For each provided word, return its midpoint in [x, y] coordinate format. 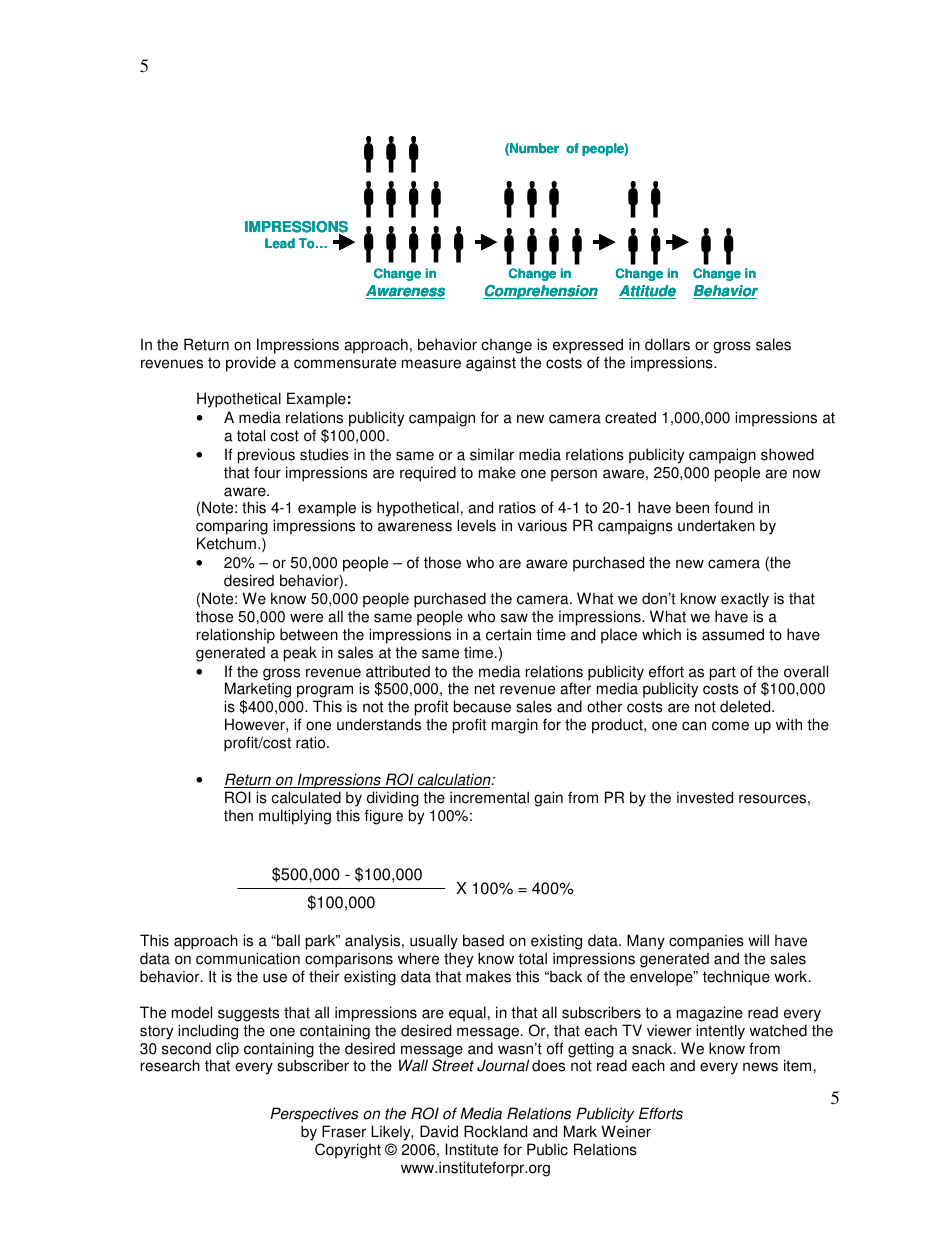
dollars [667, 344]
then [238, 815]
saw [514, 618]
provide [251, 364]
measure [431, 364]
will [758, 940]
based [483, 940]
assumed [733, 634]
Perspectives [314, 1115]
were [306, 618]
